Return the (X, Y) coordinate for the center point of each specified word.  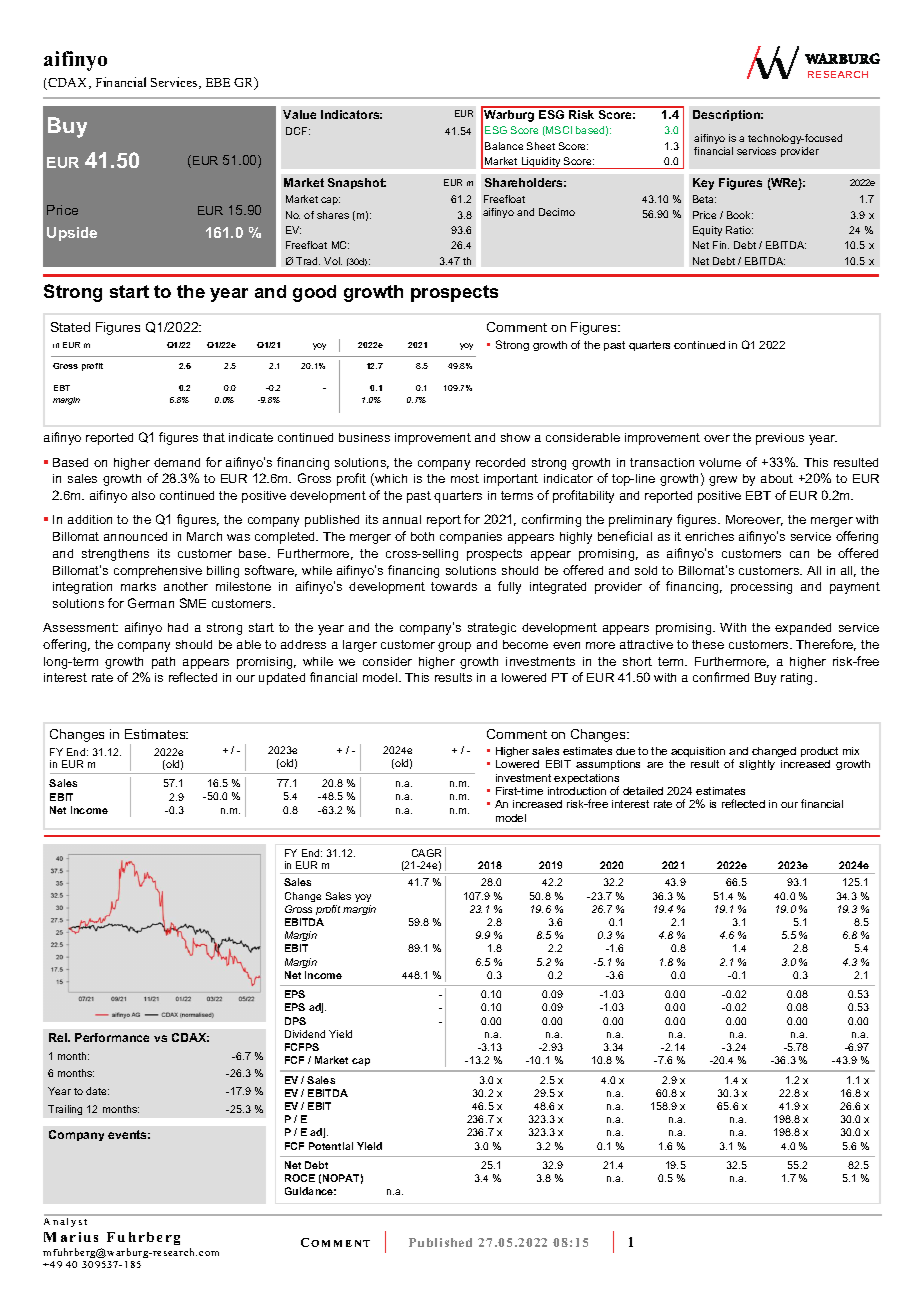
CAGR (426, 853)
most (465, 478)
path (163, 663)
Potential (331, 1146)
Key (703, 184)
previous (780, 439)
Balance (504, 146)
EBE (218, 82)
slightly (757, 765)
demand (177, 462)
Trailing (65, 1110)
